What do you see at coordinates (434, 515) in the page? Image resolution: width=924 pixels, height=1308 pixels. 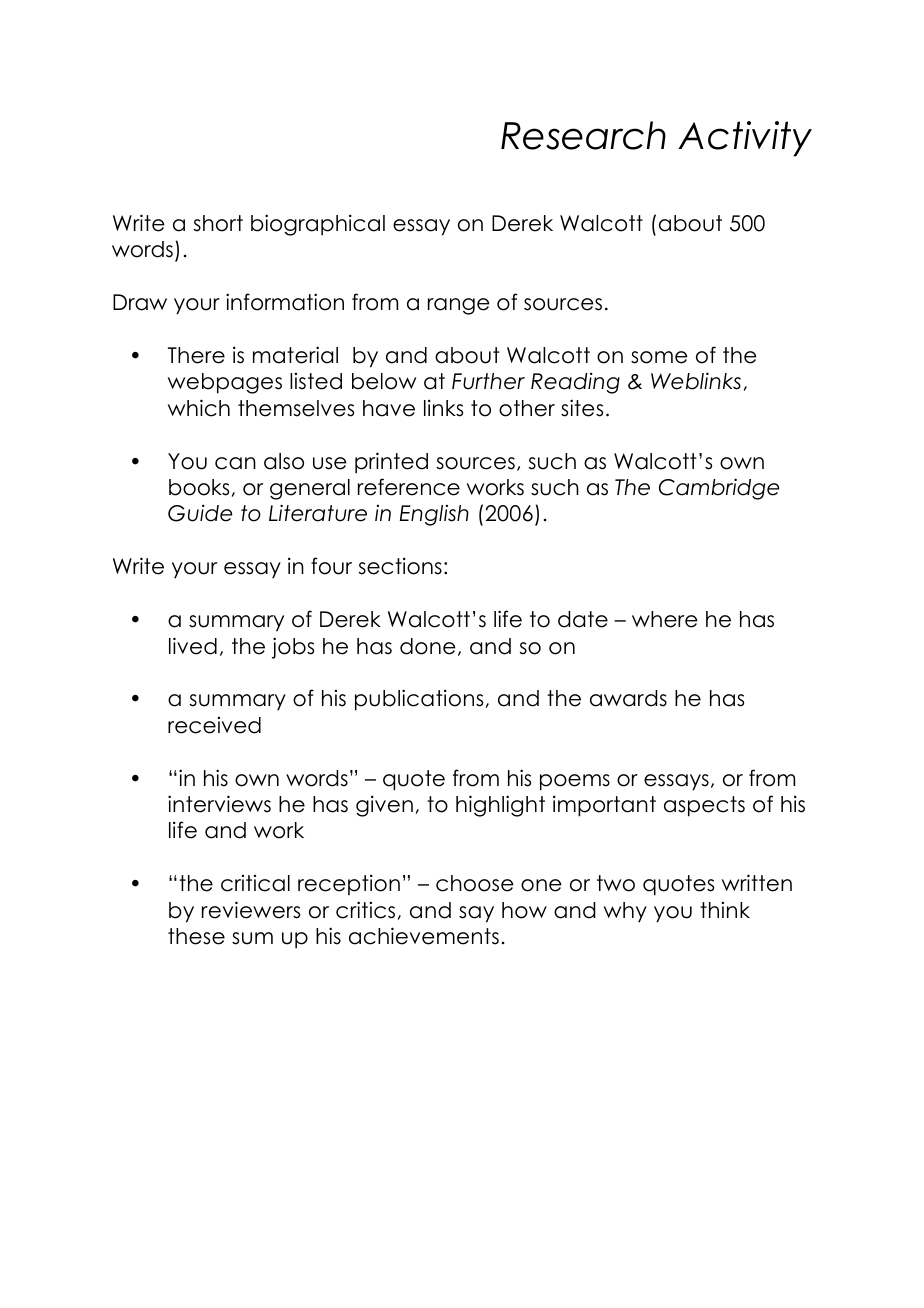 I see `English` at bounding box center [434, 515].
